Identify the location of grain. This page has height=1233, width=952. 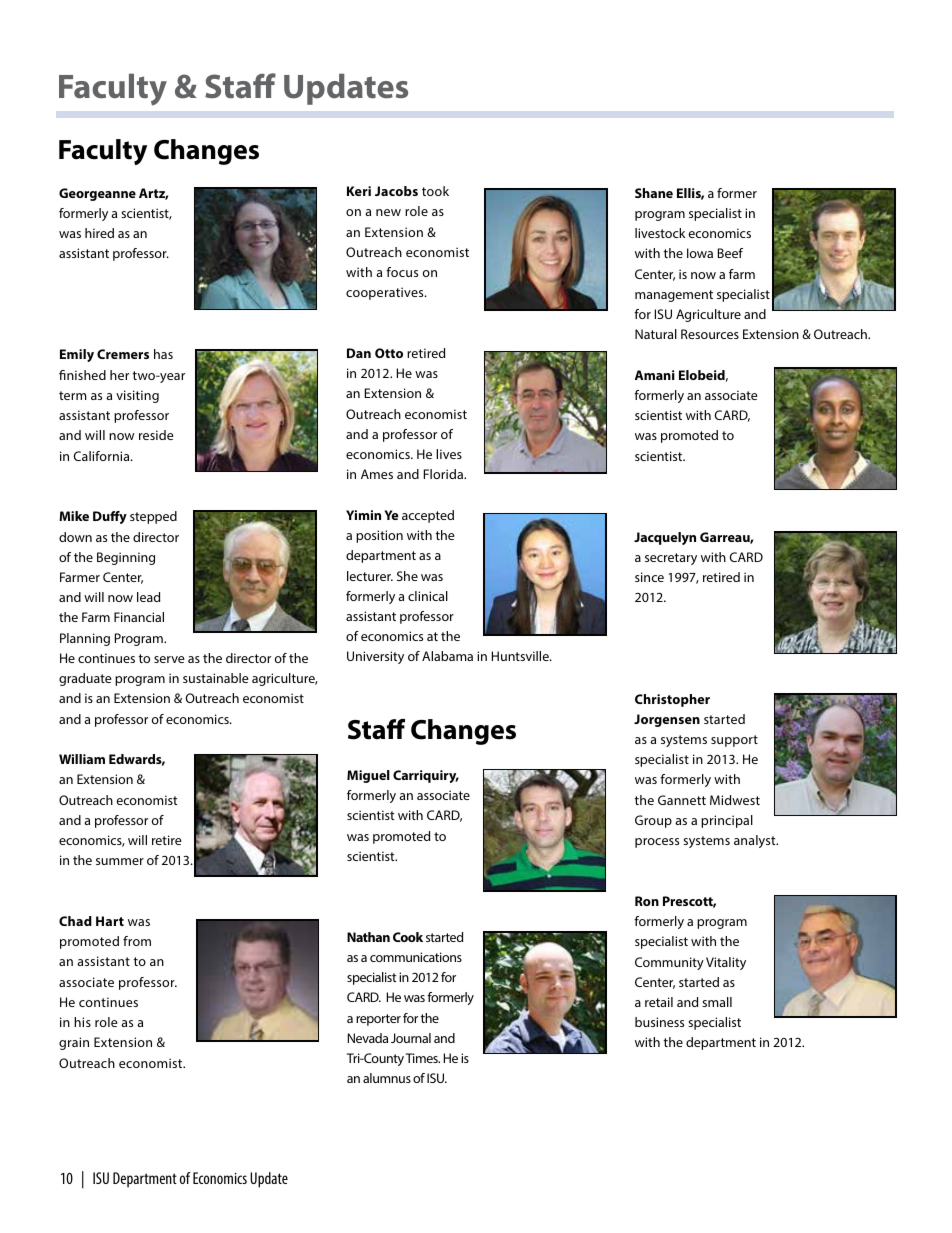
(74, 1043).
